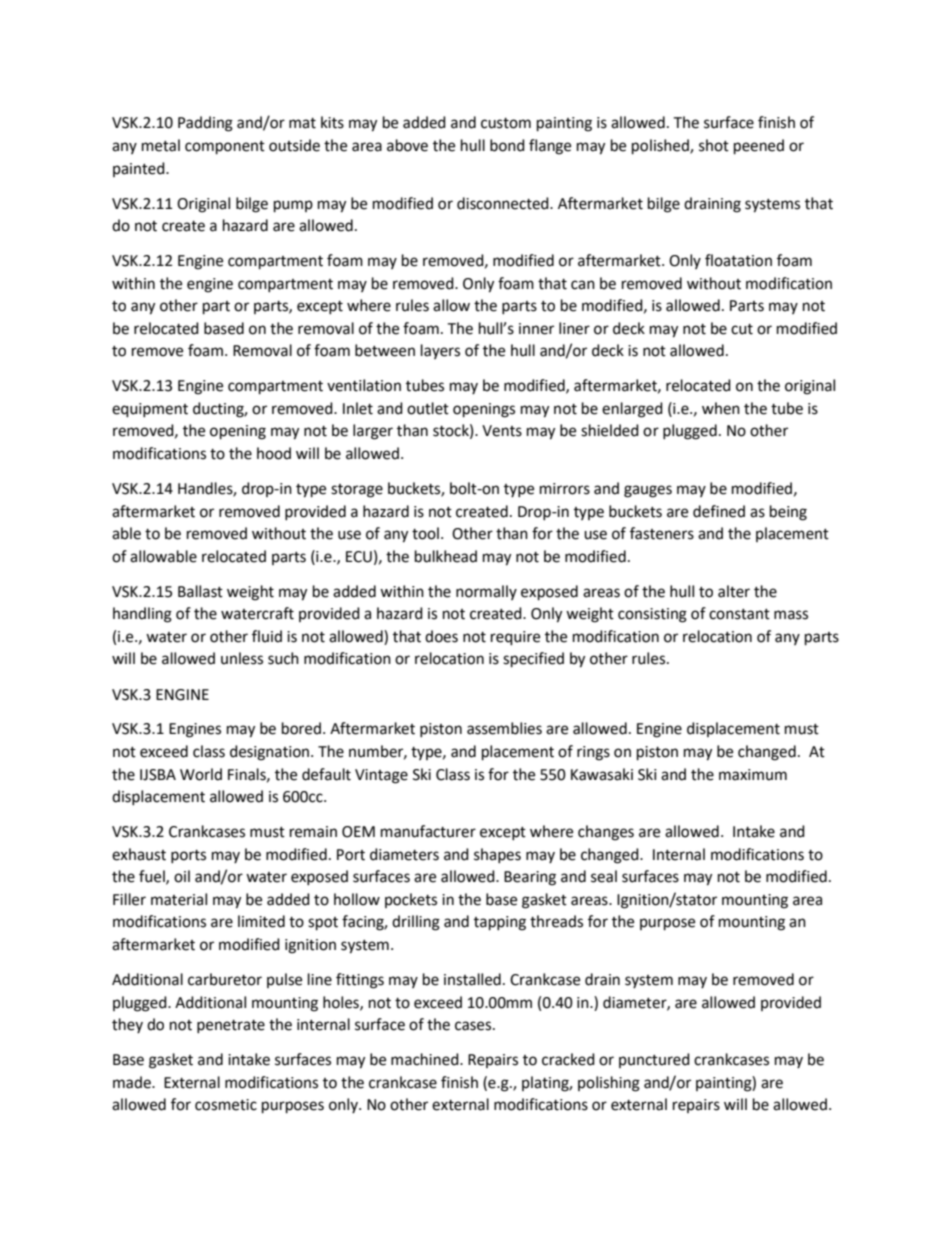  Describe the element at coordinates (714, 145) in the screenshot. I see `shot` at that location.
